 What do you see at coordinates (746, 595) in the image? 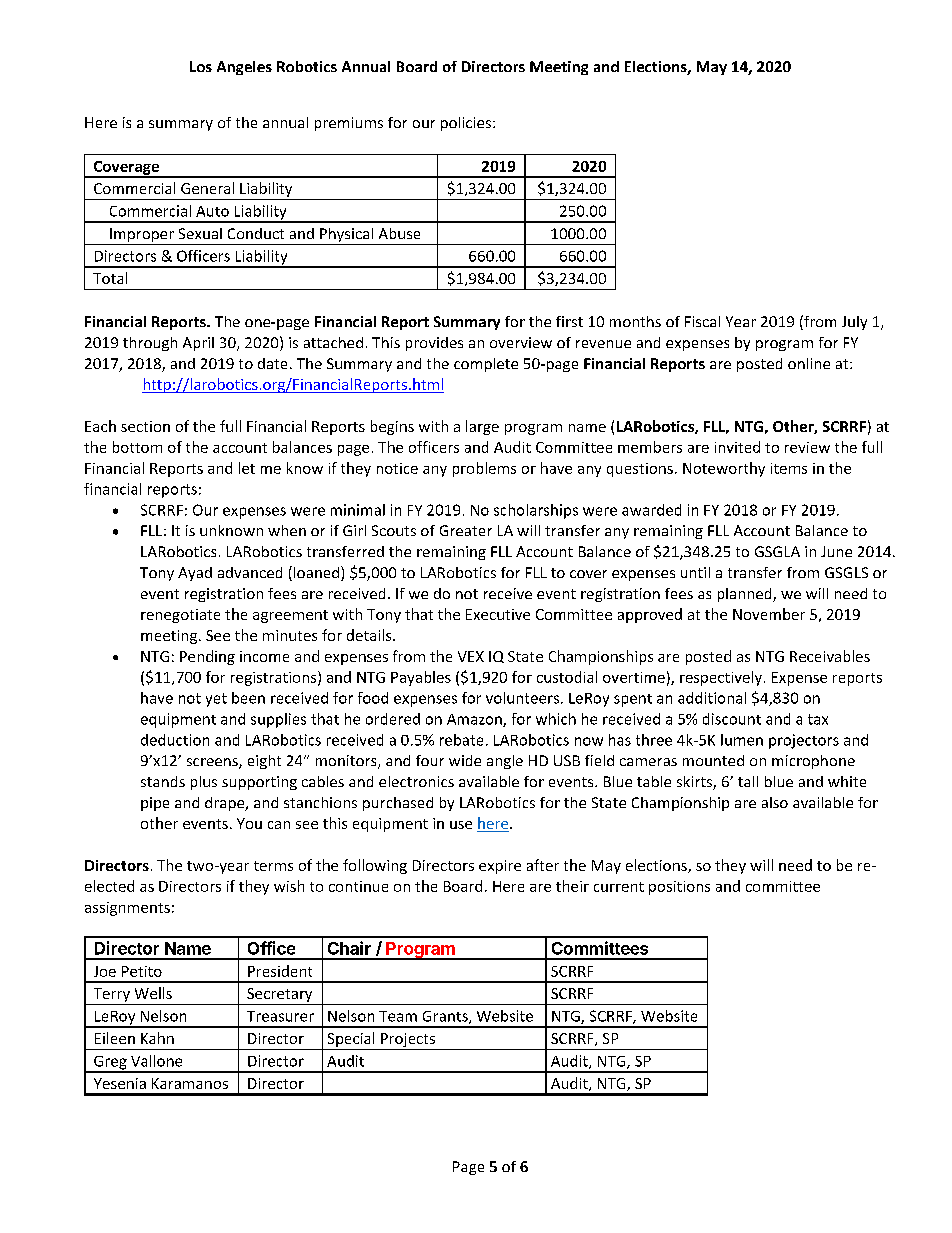
I see `planned` at bounding box center [746, 595].
